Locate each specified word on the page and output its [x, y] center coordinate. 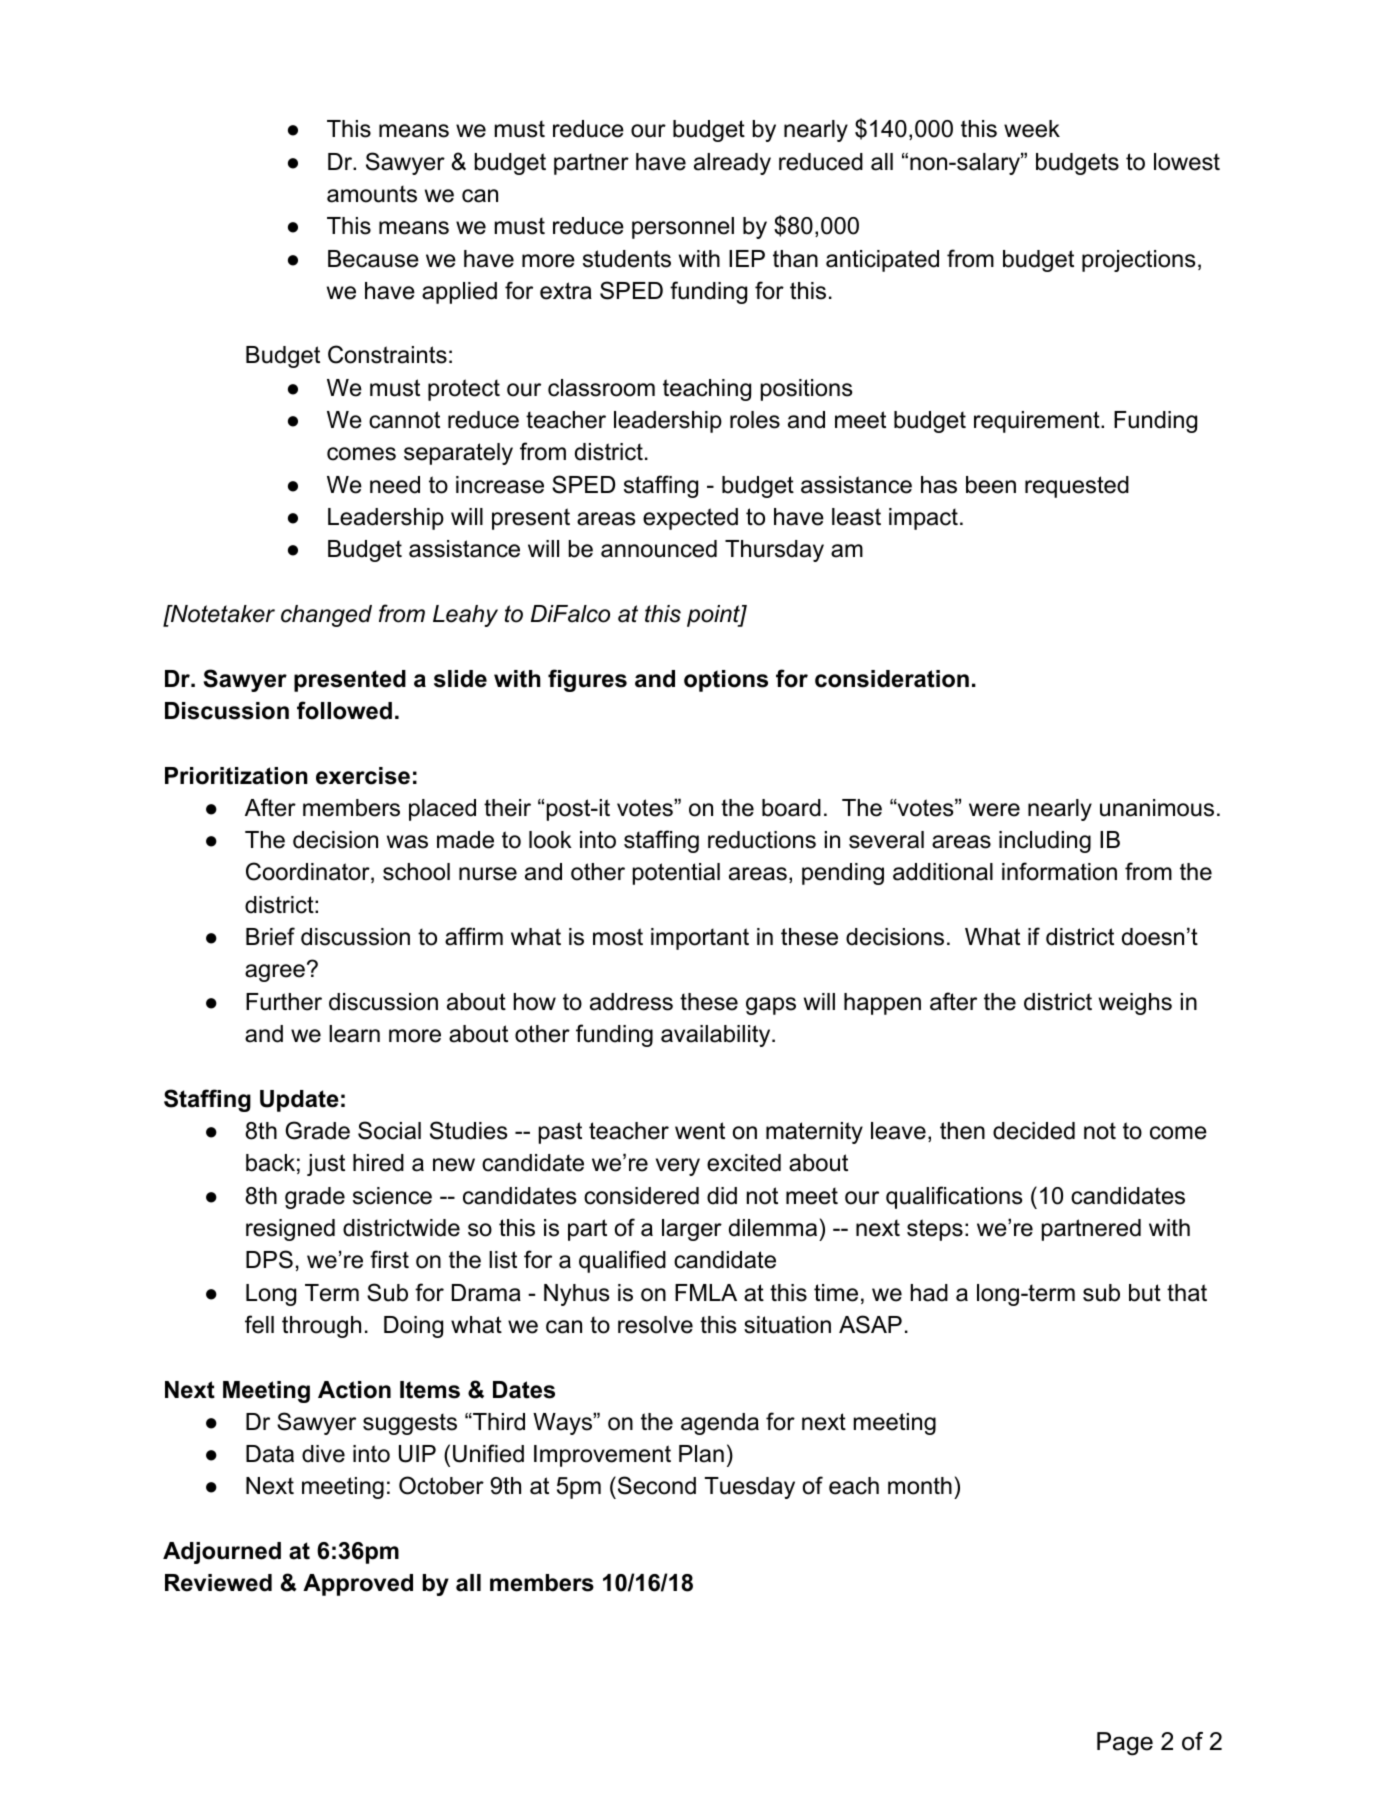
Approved [358, 1585]
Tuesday [750, 1488]
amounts [372, 194]
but [1145, 1293]
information [1059, 871]
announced [659, 549]
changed [326, 616]
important [700, 939]
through [321, 1327]
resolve [655, 1325]
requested [1077, 487]
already [732, 164]
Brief [270, 936]
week [1032, 129]
